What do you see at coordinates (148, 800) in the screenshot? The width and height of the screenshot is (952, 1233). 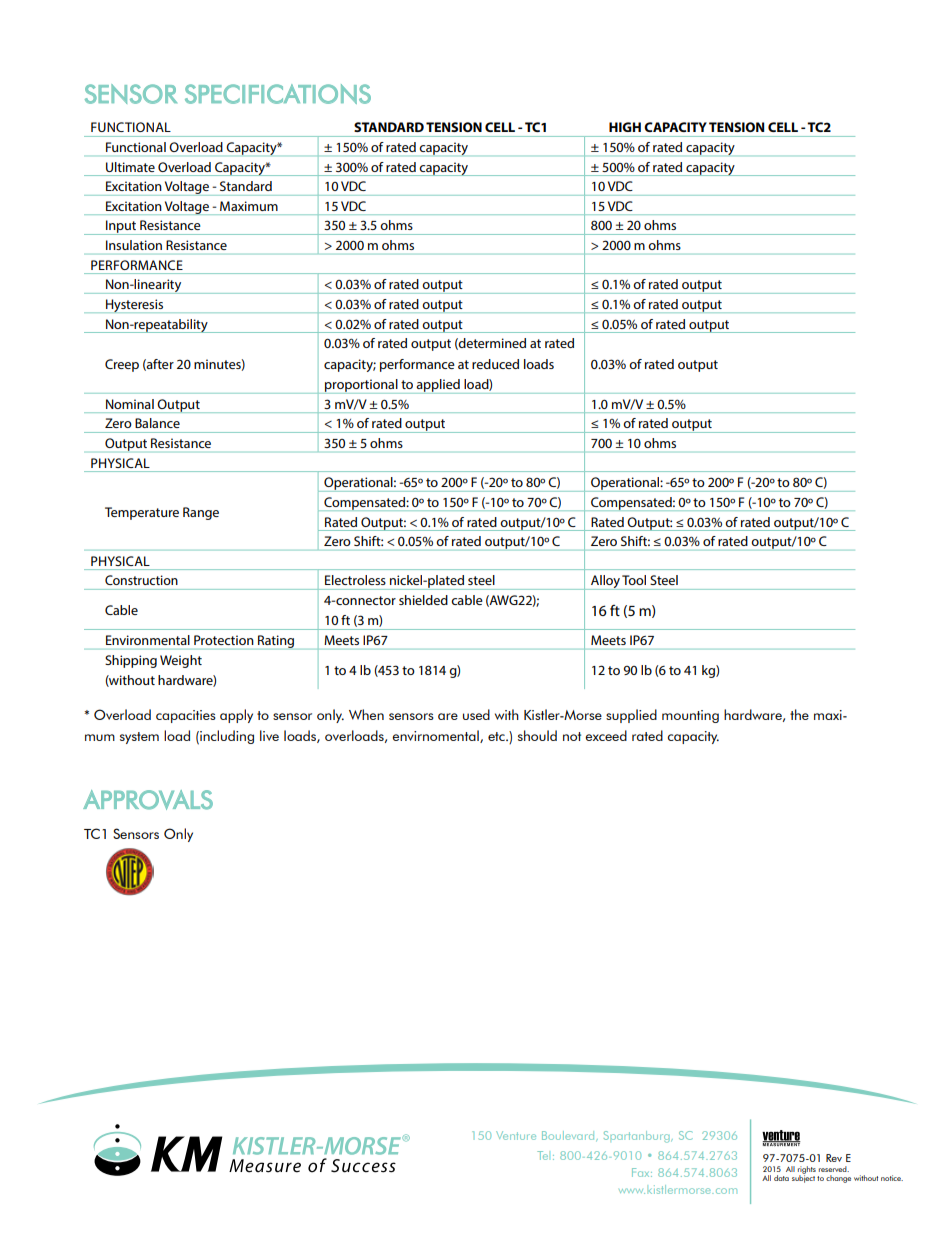 I see `APPROVALS` at bounding box center [148, 800].
